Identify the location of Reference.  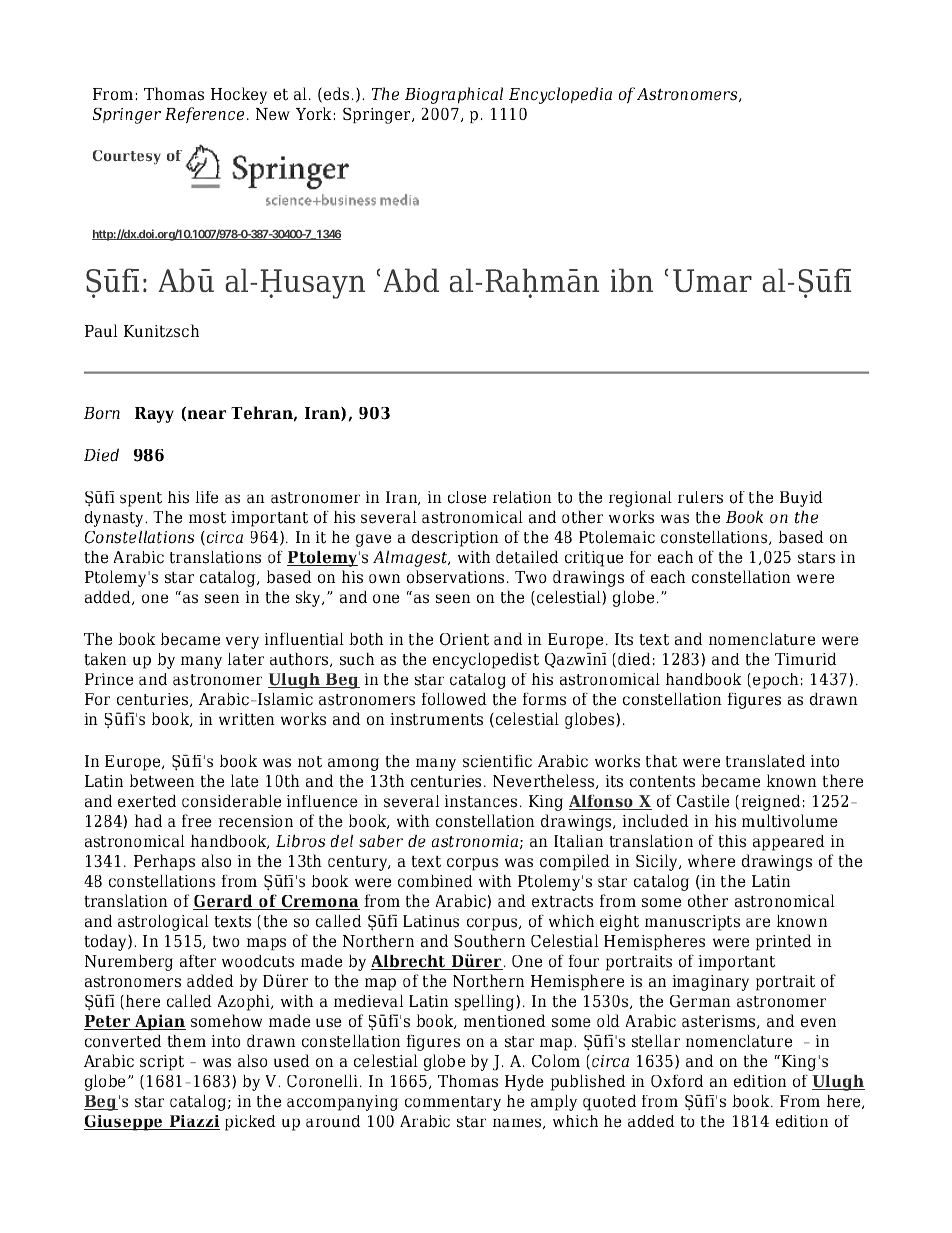
(204, 115).
